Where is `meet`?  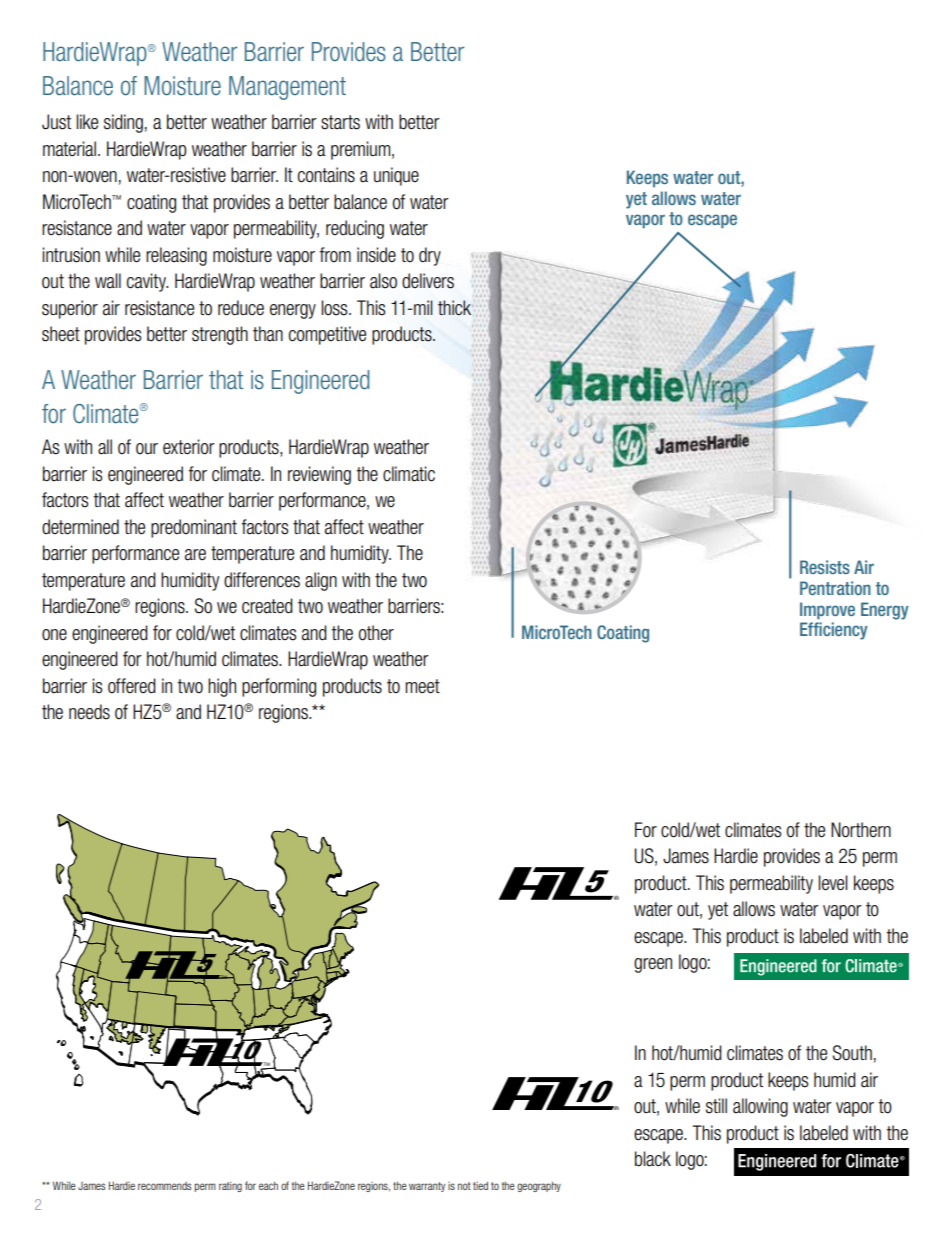
meet is located at coordinates (422, 686).
